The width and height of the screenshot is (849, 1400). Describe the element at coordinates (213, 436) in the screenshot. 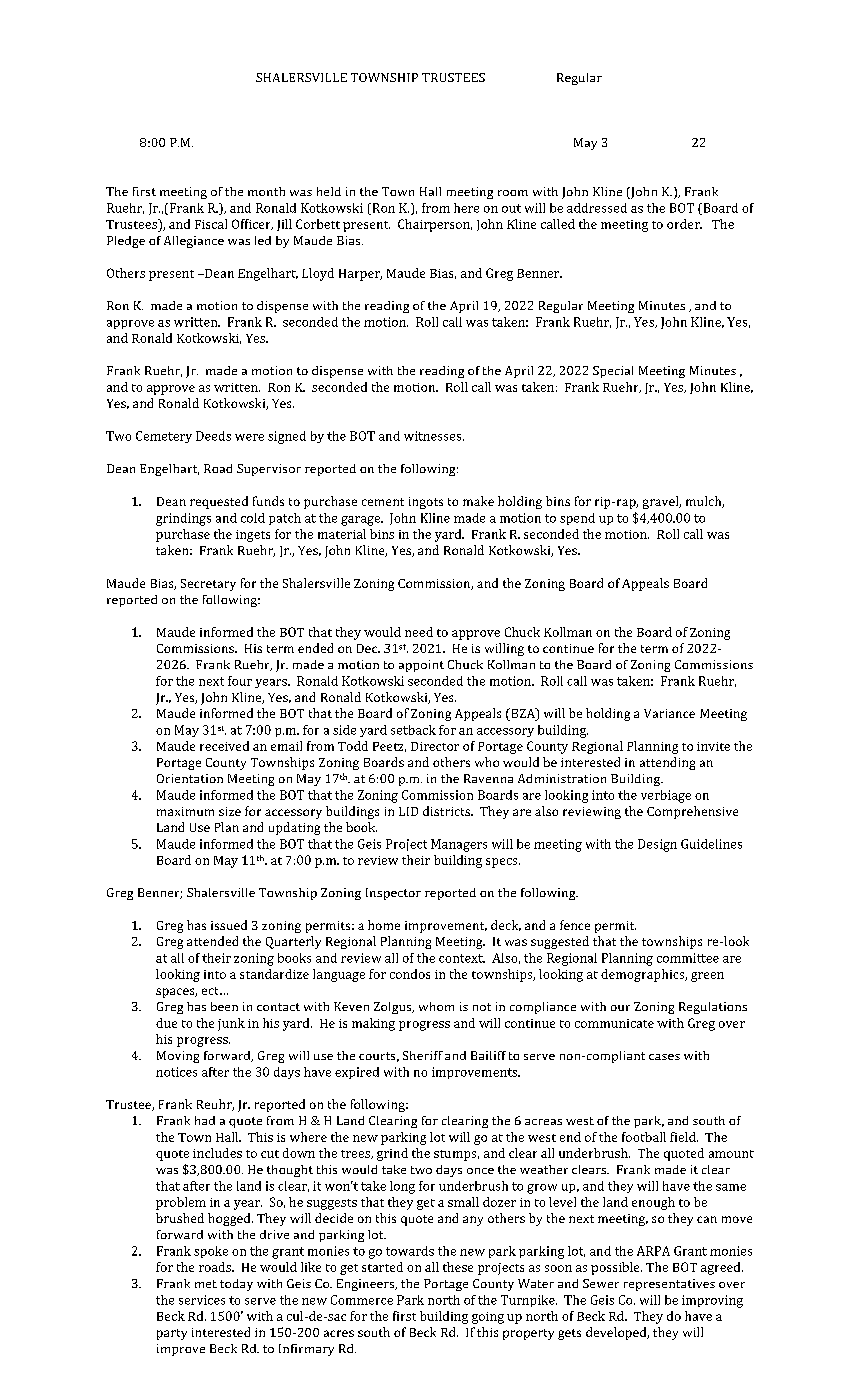

I see `Deeds` at that location.
